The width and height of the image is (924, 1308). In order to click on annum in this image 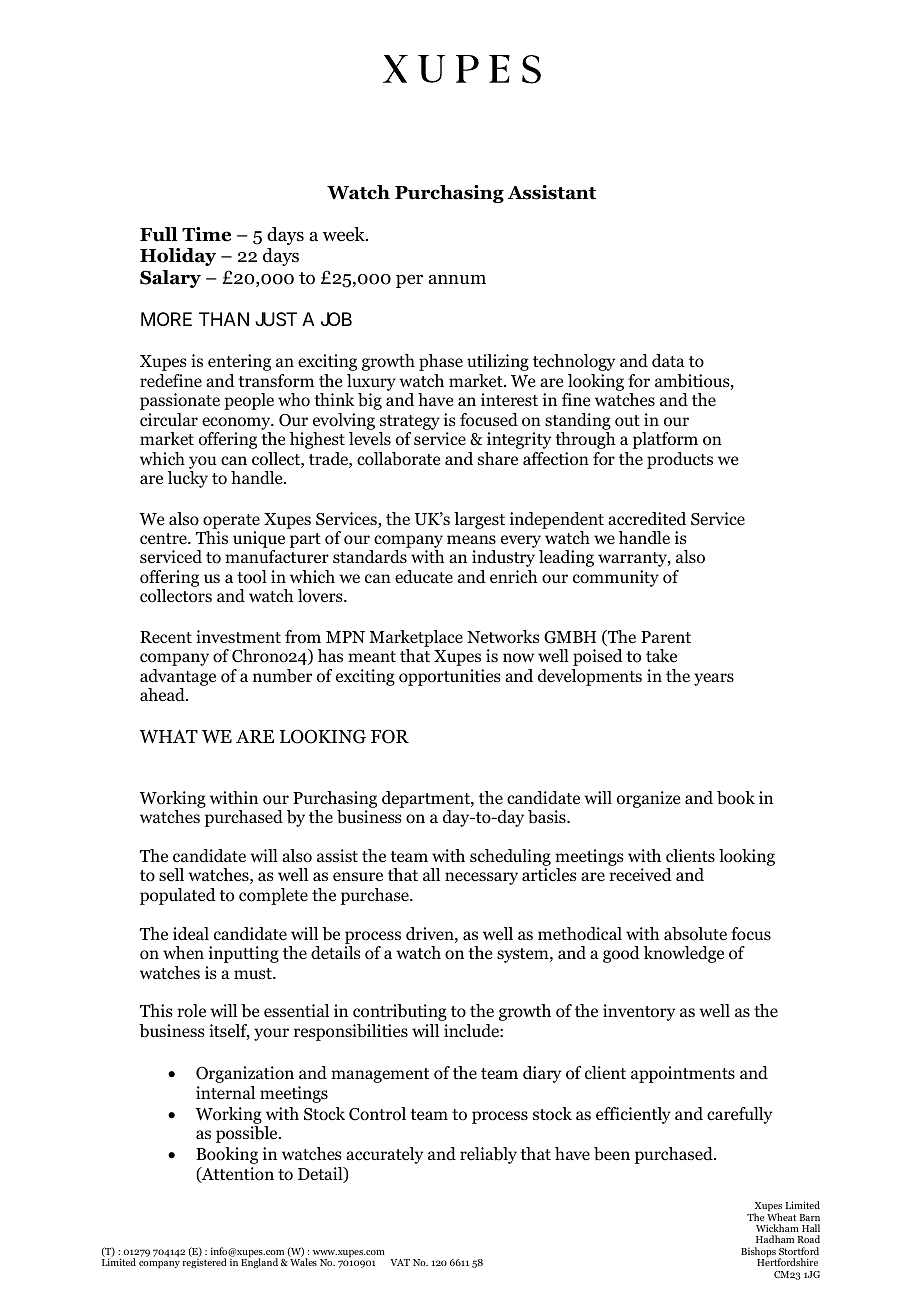, I will do `click(457, 279)`.
